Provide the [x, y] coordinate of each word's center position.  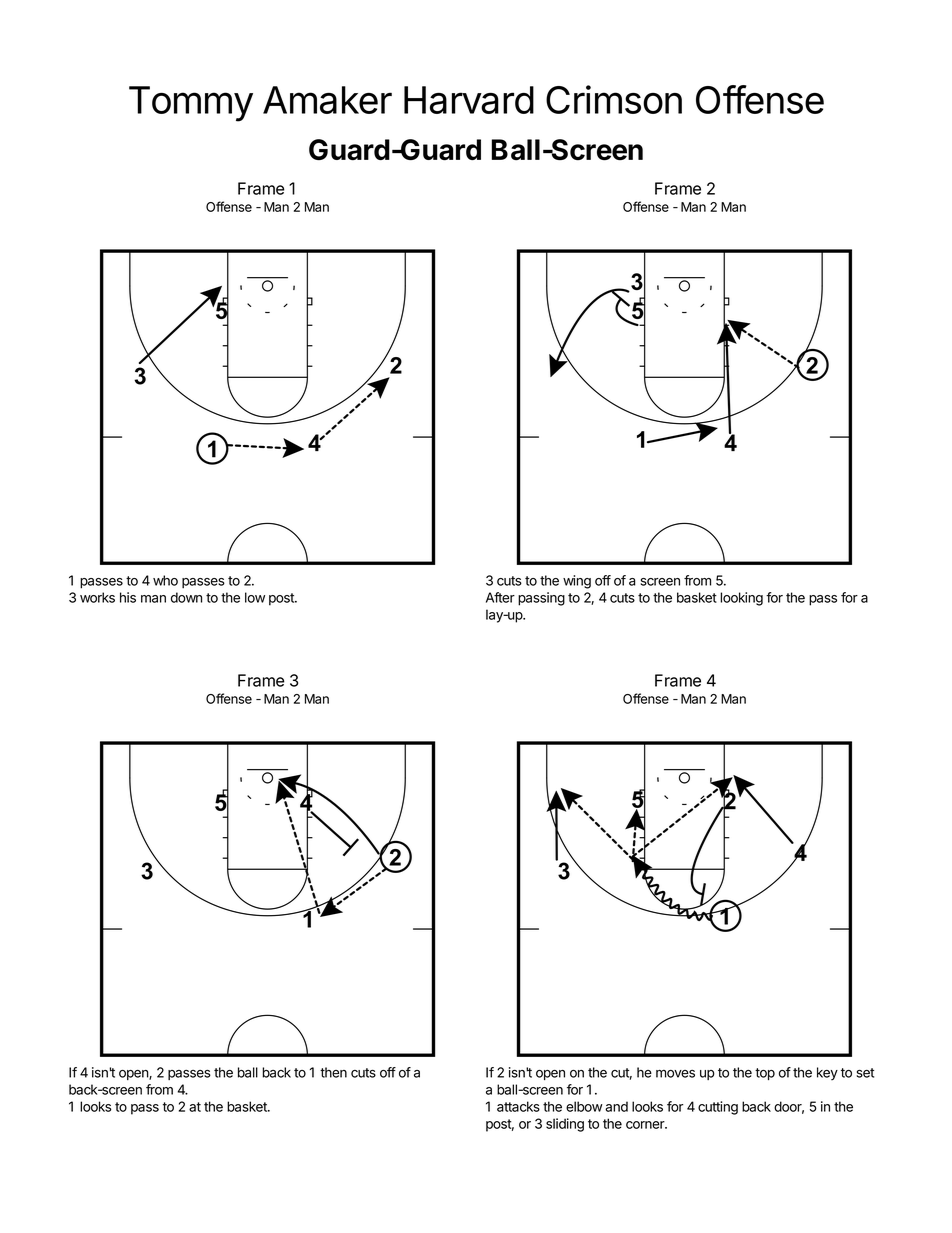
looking [741, 599]
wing [577, 582]
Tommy [191, 104]
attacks [518, 1106]
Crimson [614, 99]
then [333, 1072]
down [186, 597]
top [765, 1074]
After [500, 597]
